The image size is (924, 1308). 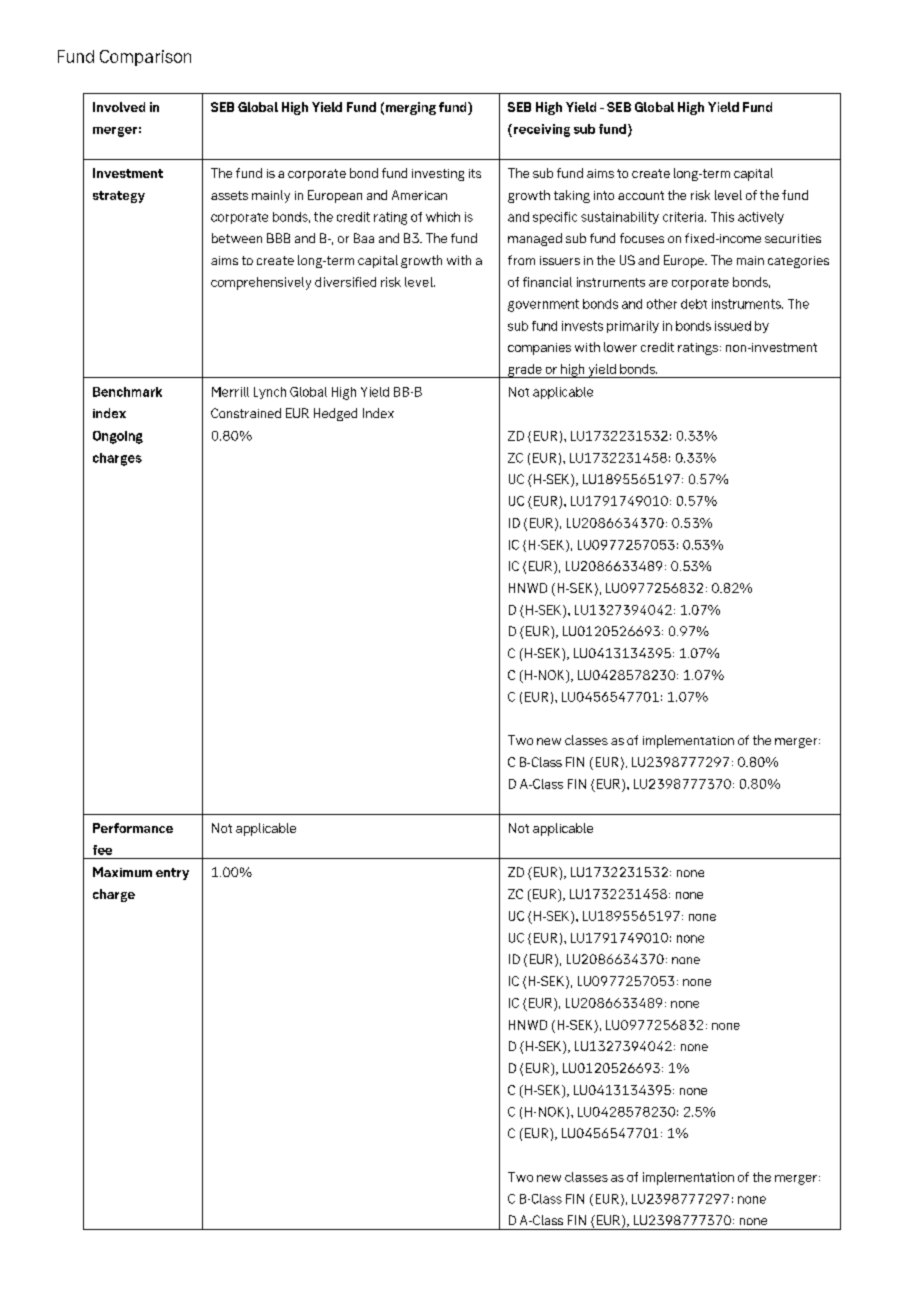 What do you see at coordinates (542, 130) in the page?
I see `receiving` at bounding box center [542, 130].
